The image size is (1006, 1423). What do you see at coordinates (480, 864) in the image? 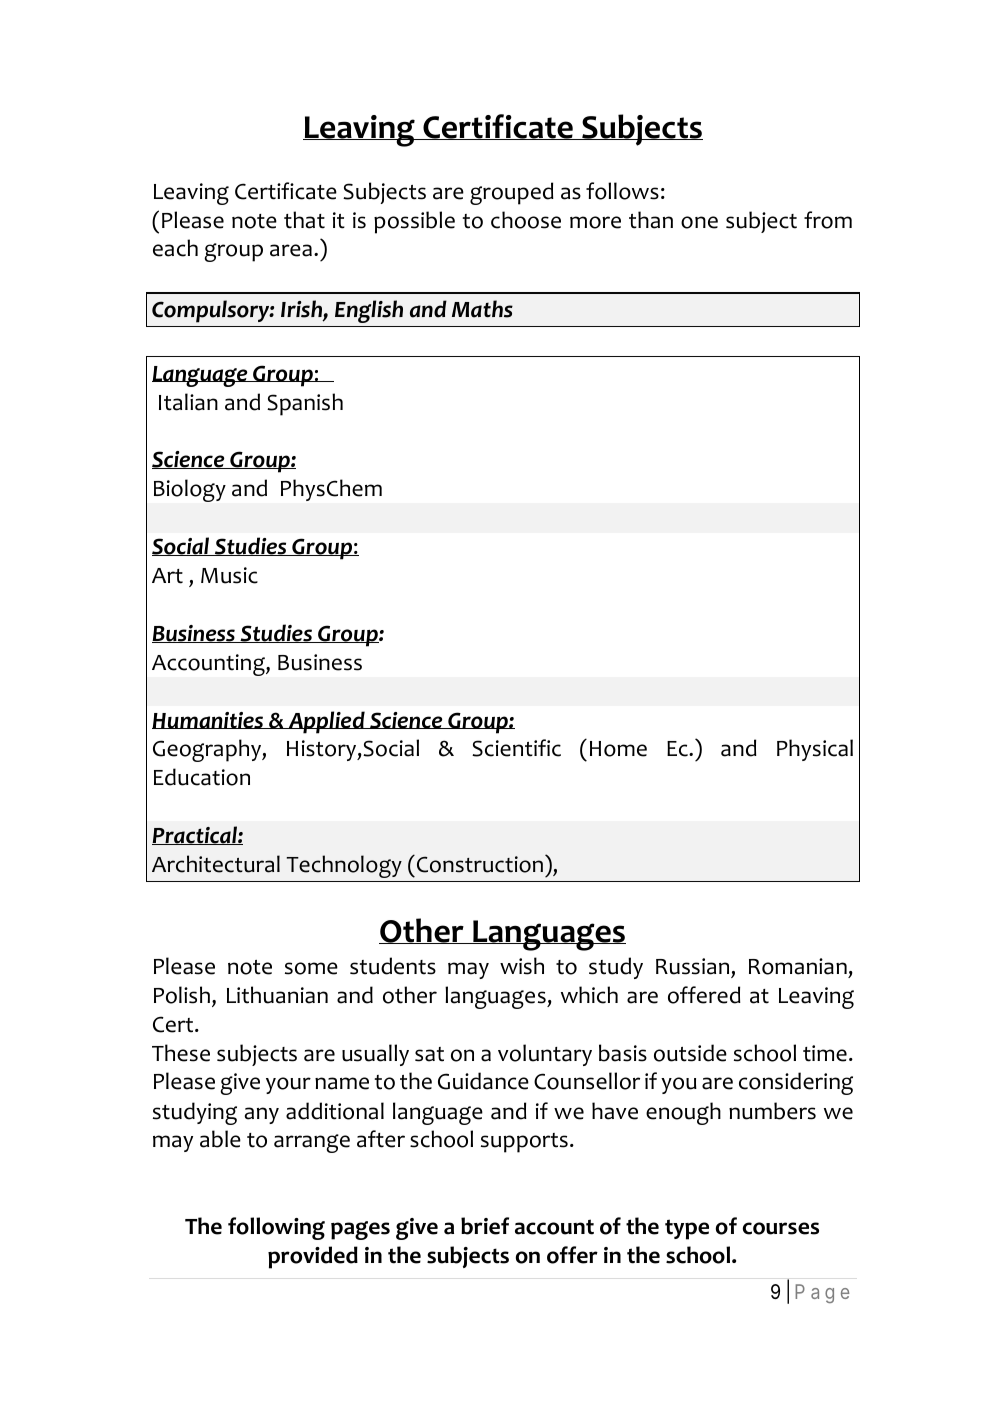
I see `Construction` at bounding box center [480, 864].
